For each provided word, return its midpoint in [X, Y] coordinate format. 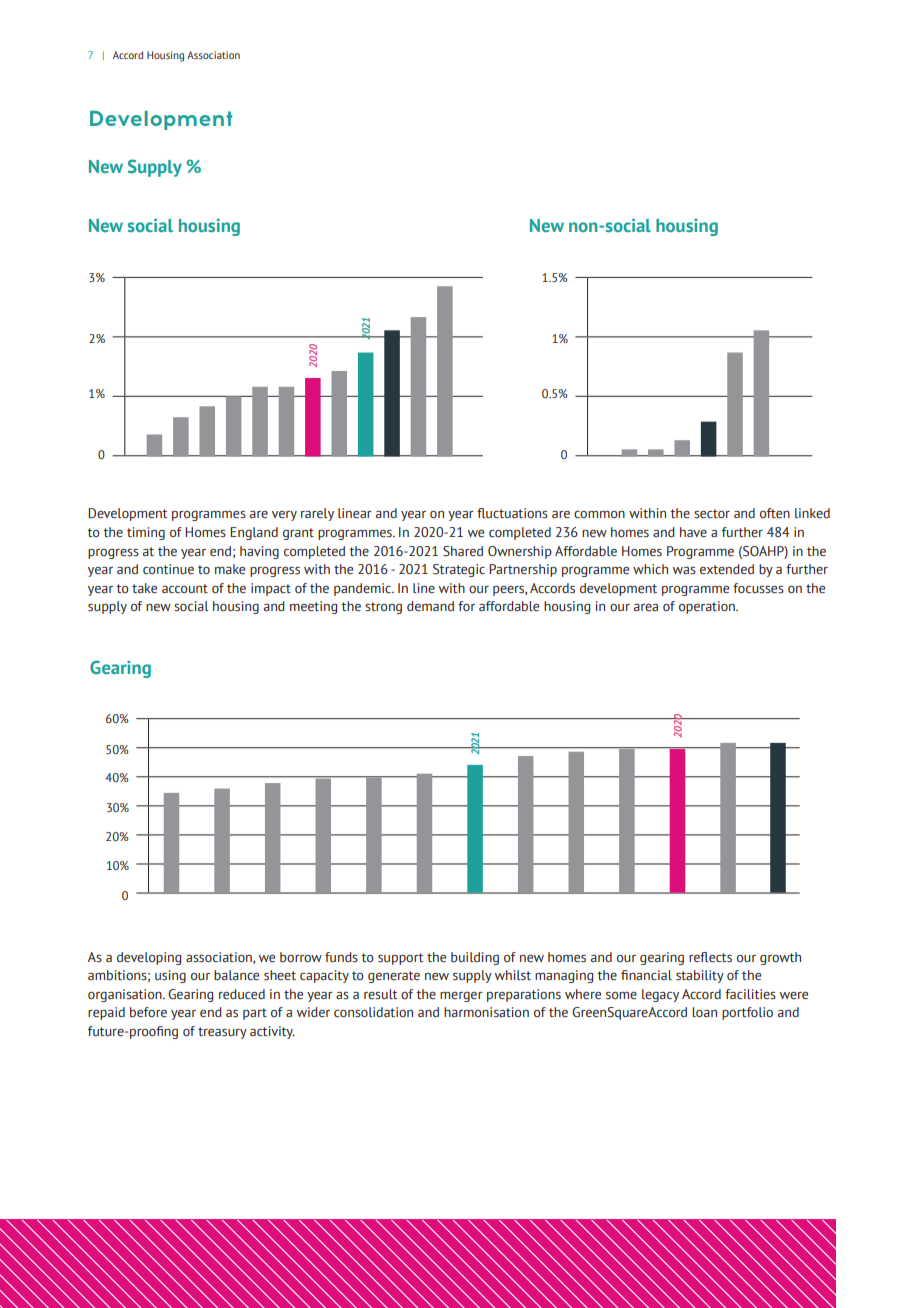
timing [146, 533]
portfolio [747, 1013]
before [148, 1012]
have [693, 532]
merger [461, 997]
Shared [463, 551]
